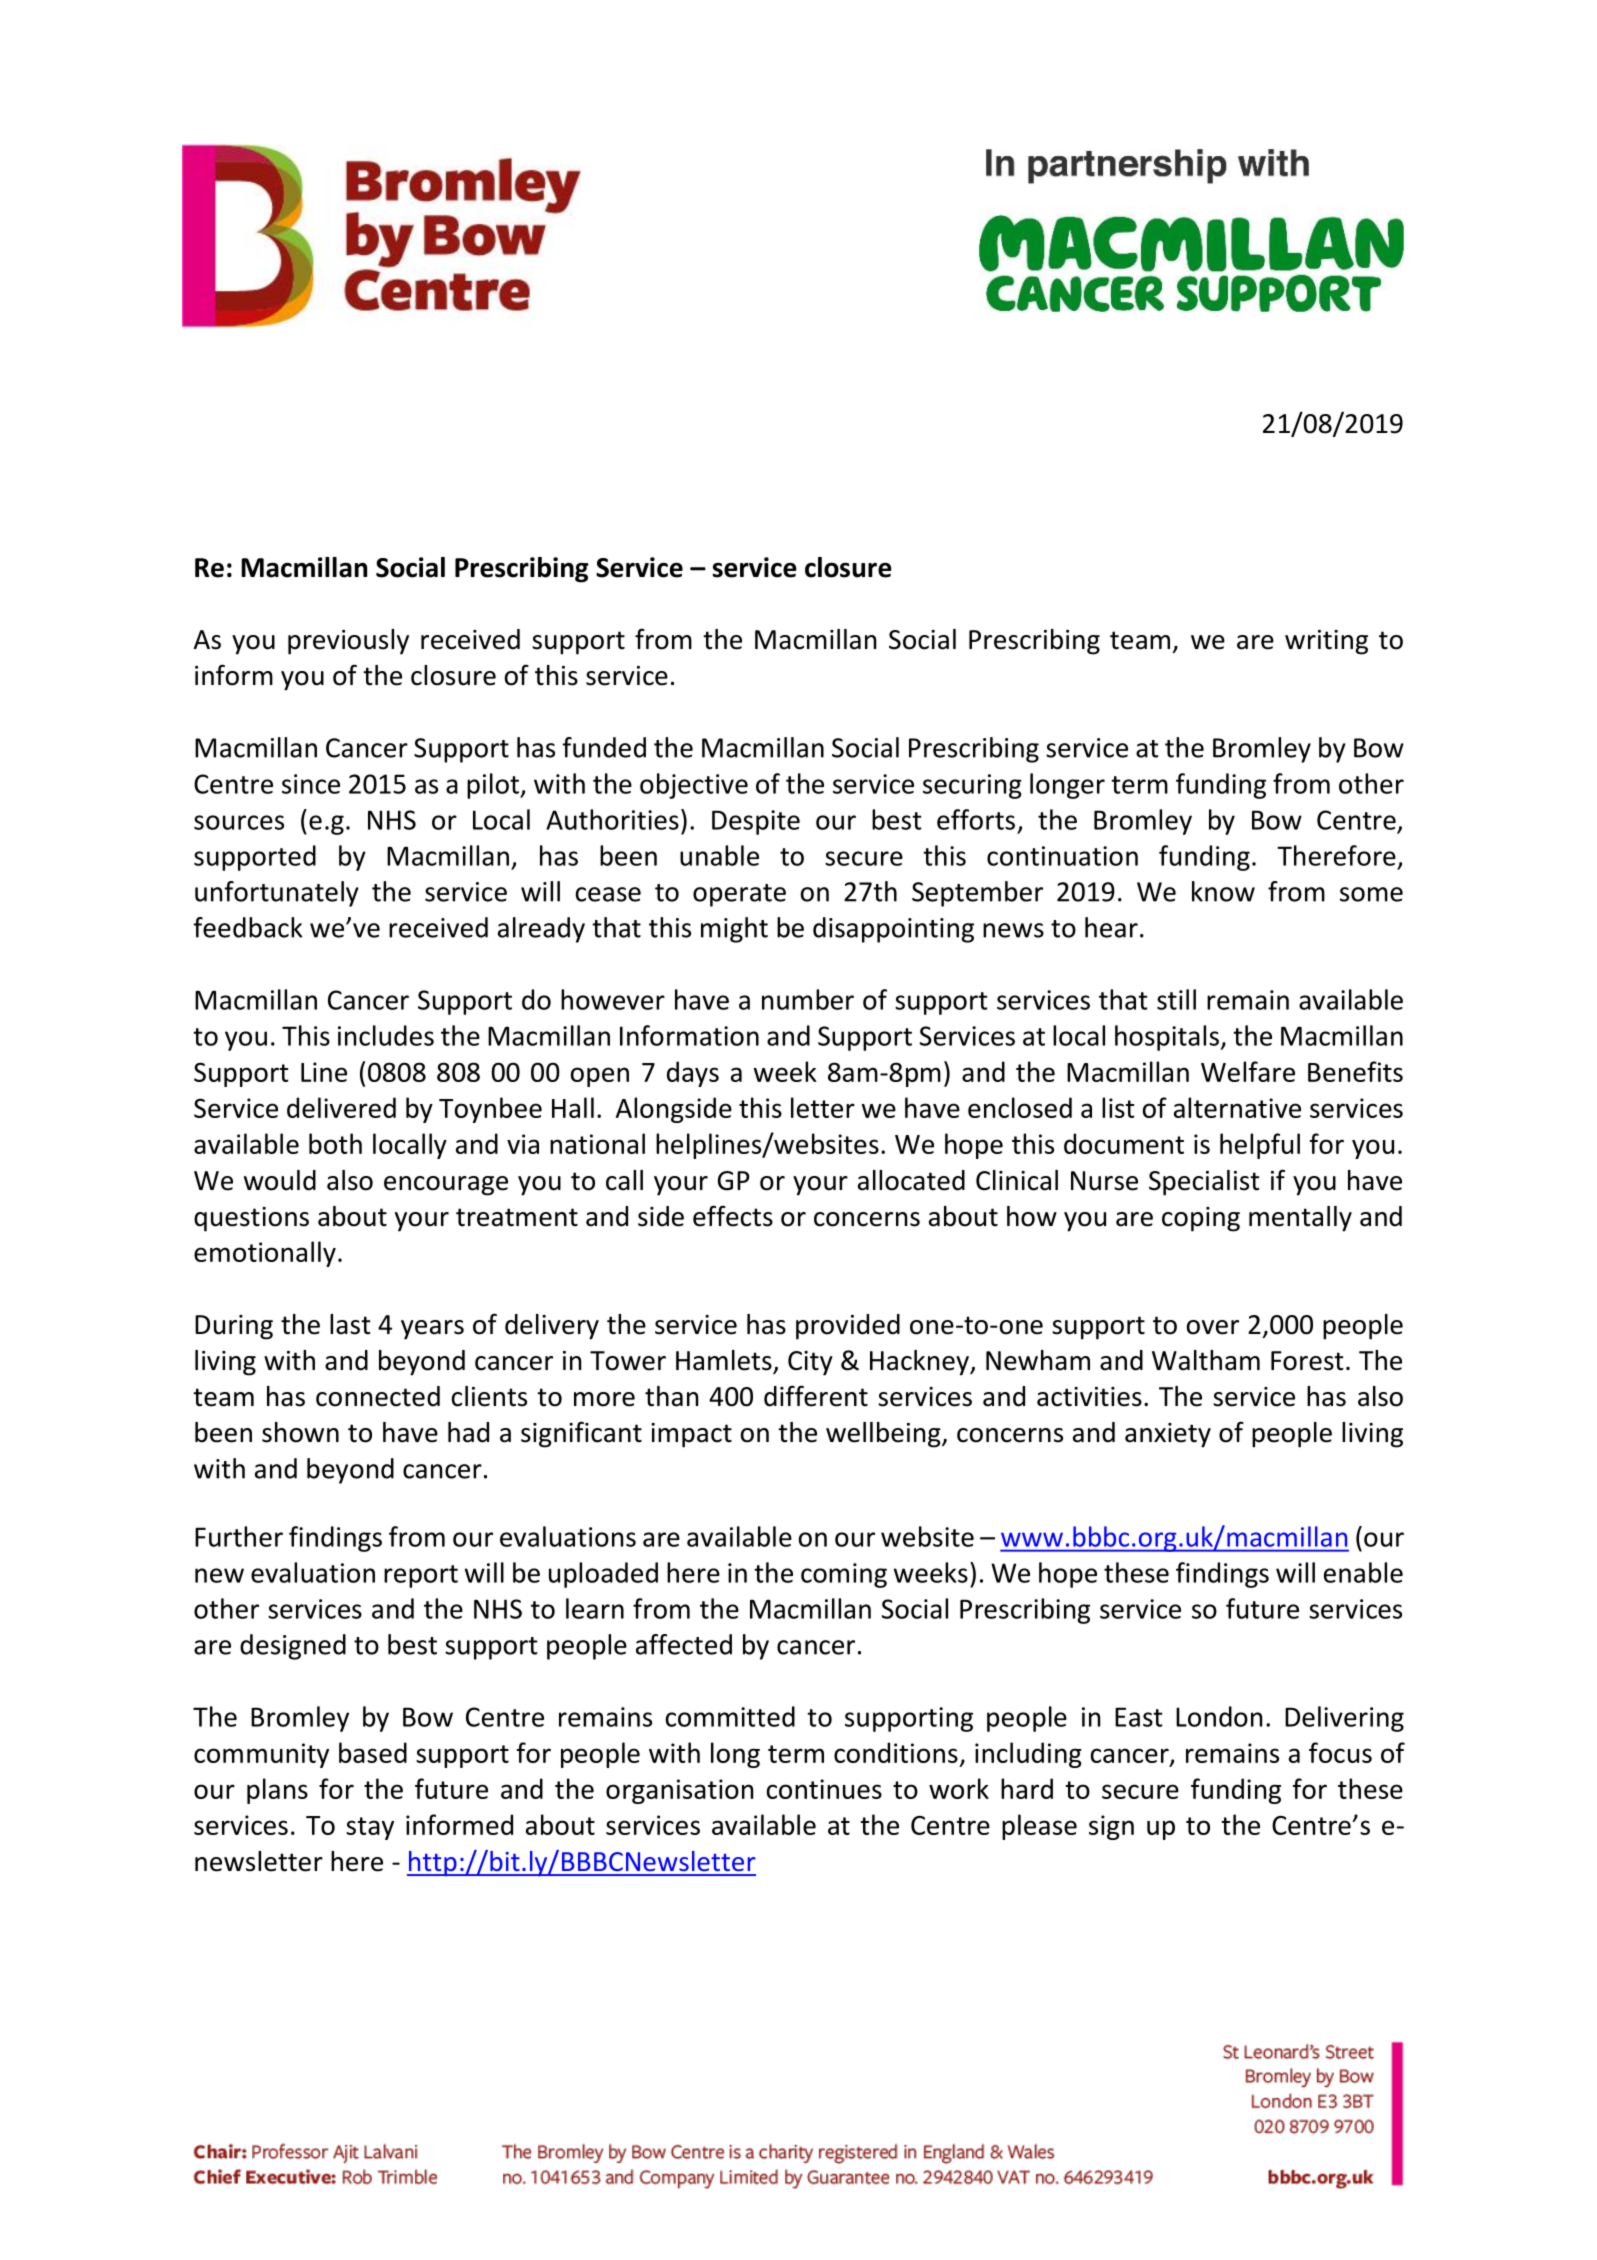 This image has height=2260, width=1597. Describe the element at coordinates (248, 927) in the image. I see `feedback` at that location.
